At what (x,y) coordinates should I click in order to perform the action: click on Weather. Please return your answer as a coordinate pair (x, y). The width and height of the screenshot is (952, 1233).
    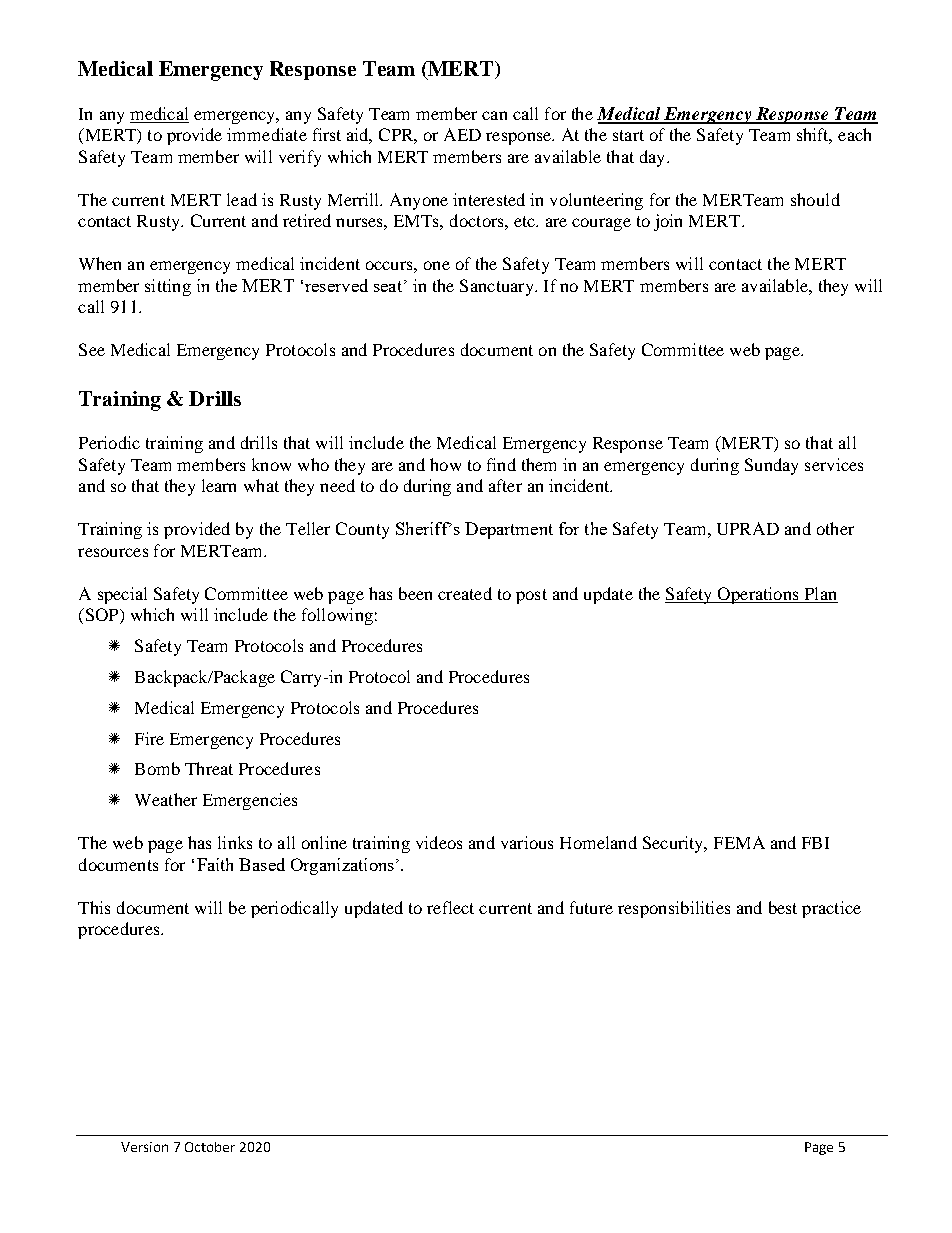
    Looking at the image, I should click on (166, 799).
